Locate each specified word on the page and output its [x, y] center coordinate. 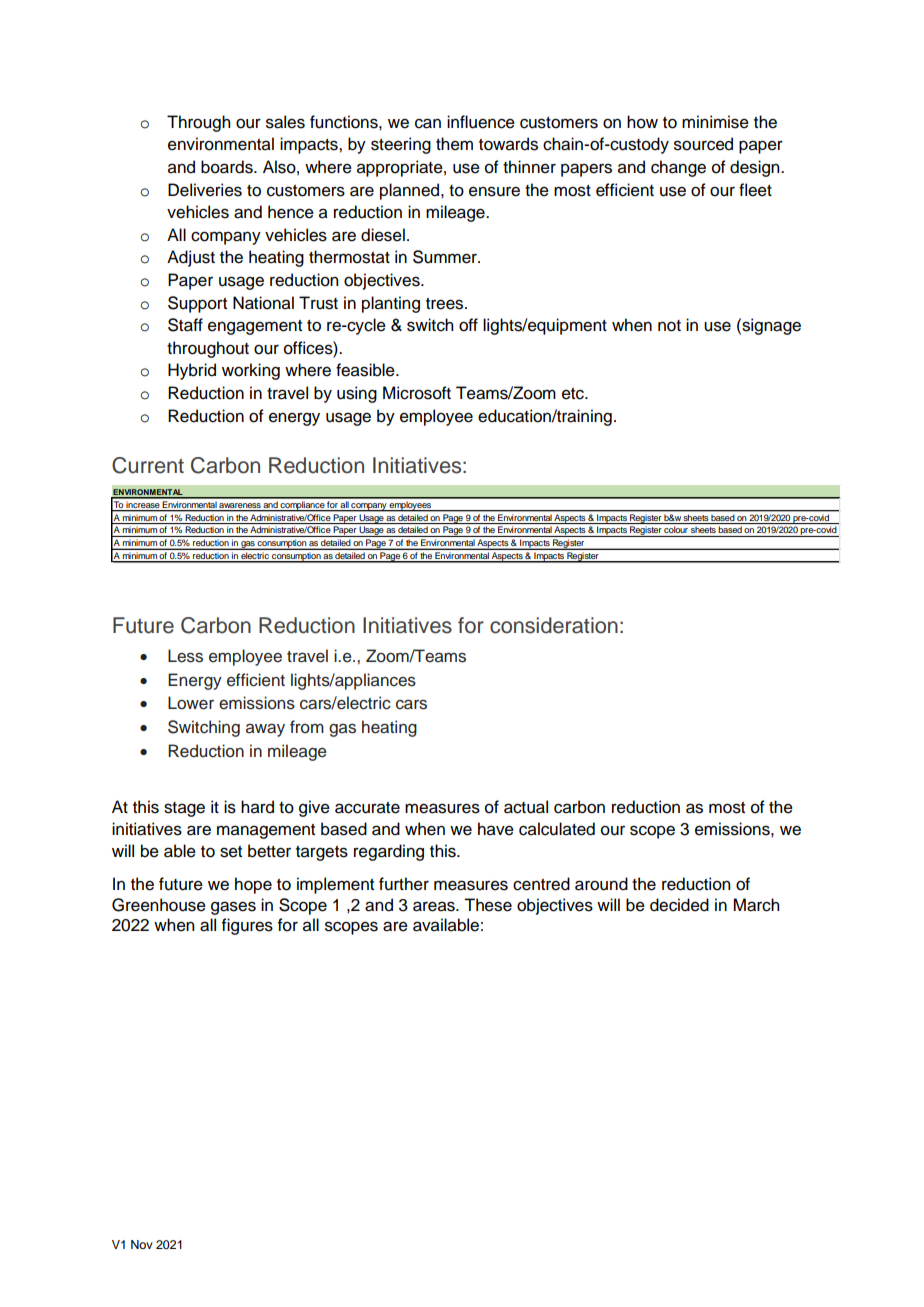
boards [228, 167]
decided [679, 905]
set [231, 852]
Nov [142, 1244]
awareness [240, 505]
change [678, 168]
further [404, 884]
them [454, 144]
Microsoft [417, 393]
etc [574, 394]
